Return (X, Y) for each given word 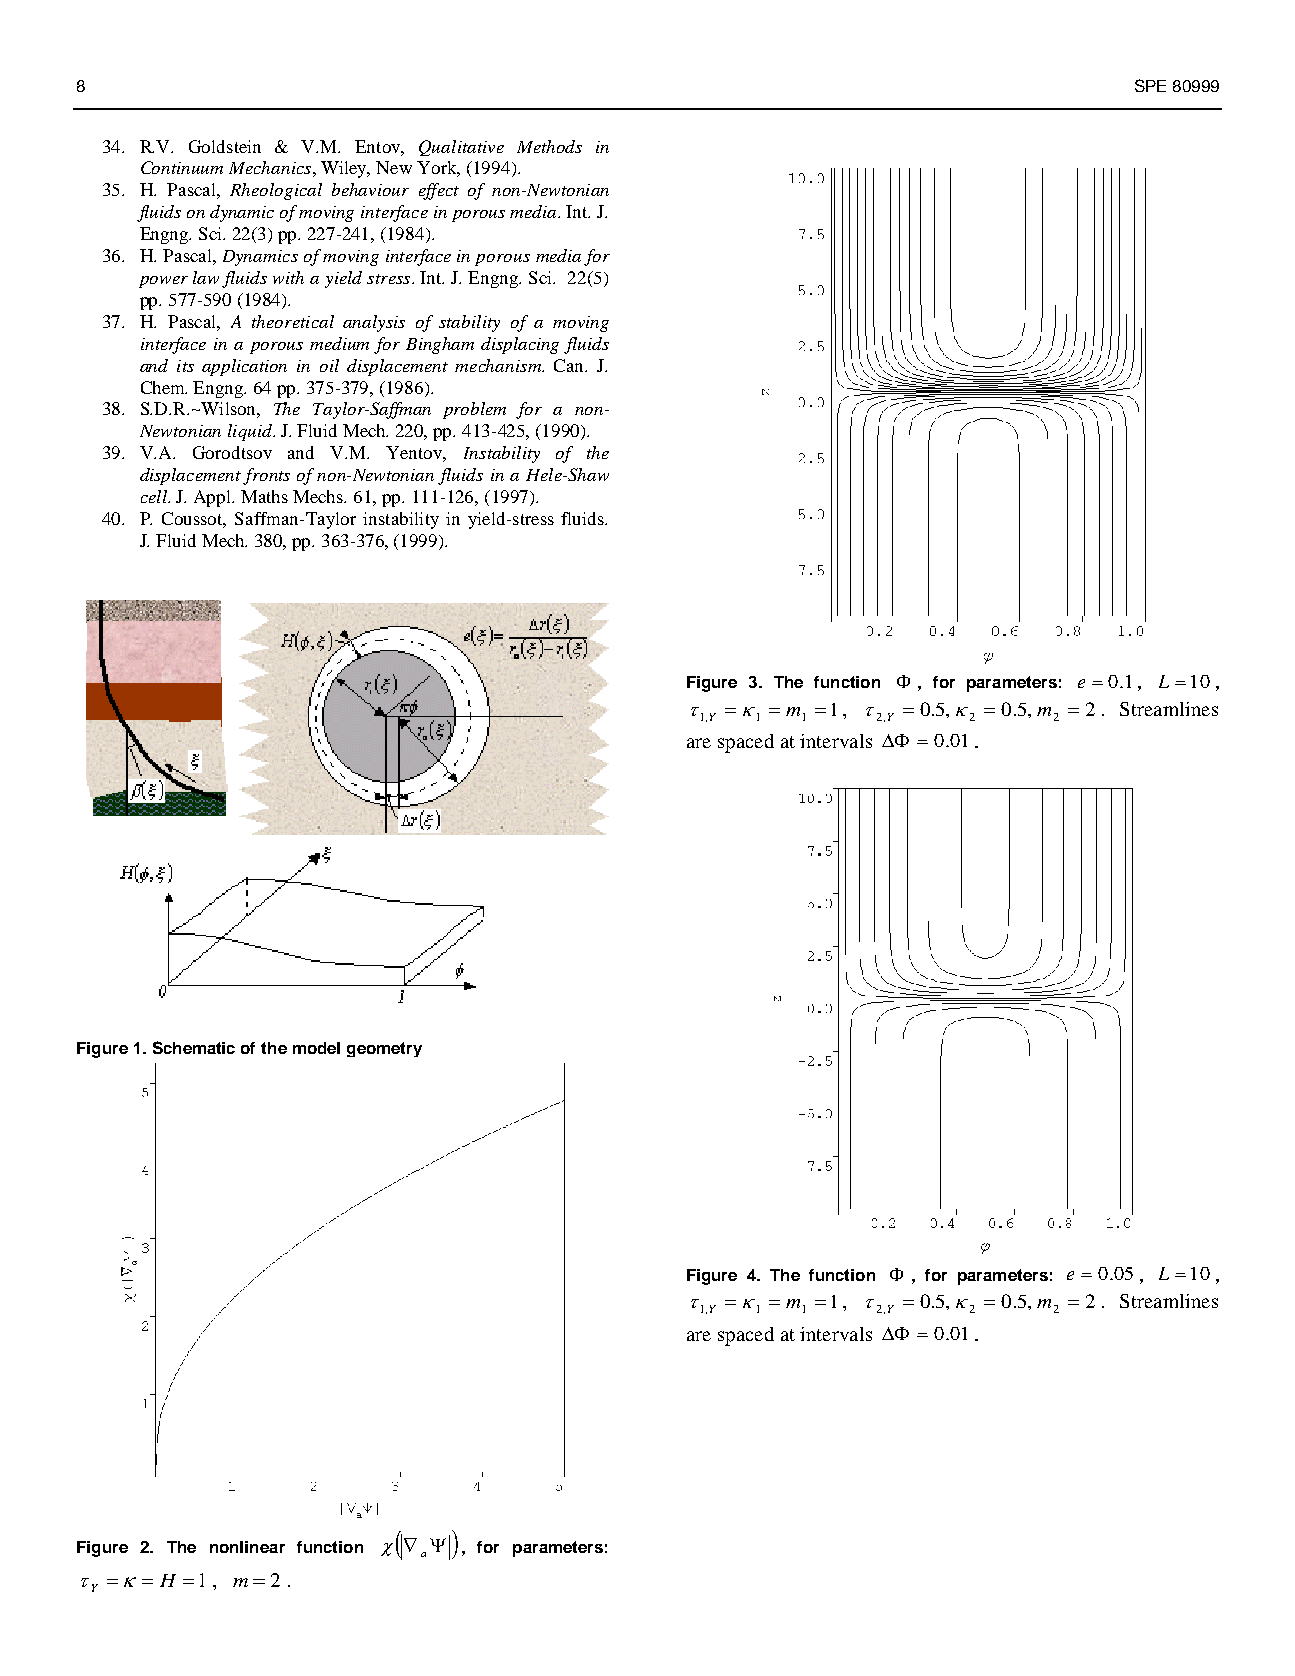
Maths (264, 496)
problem (474, 410)
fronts (266, 476)
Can (570, 365)
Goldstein (225, 146)
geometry (384, 1049)
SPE (1150, 85)
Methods (549, 146)
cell (155, 496)
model (316, 1048)
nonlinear (247, 1547)
